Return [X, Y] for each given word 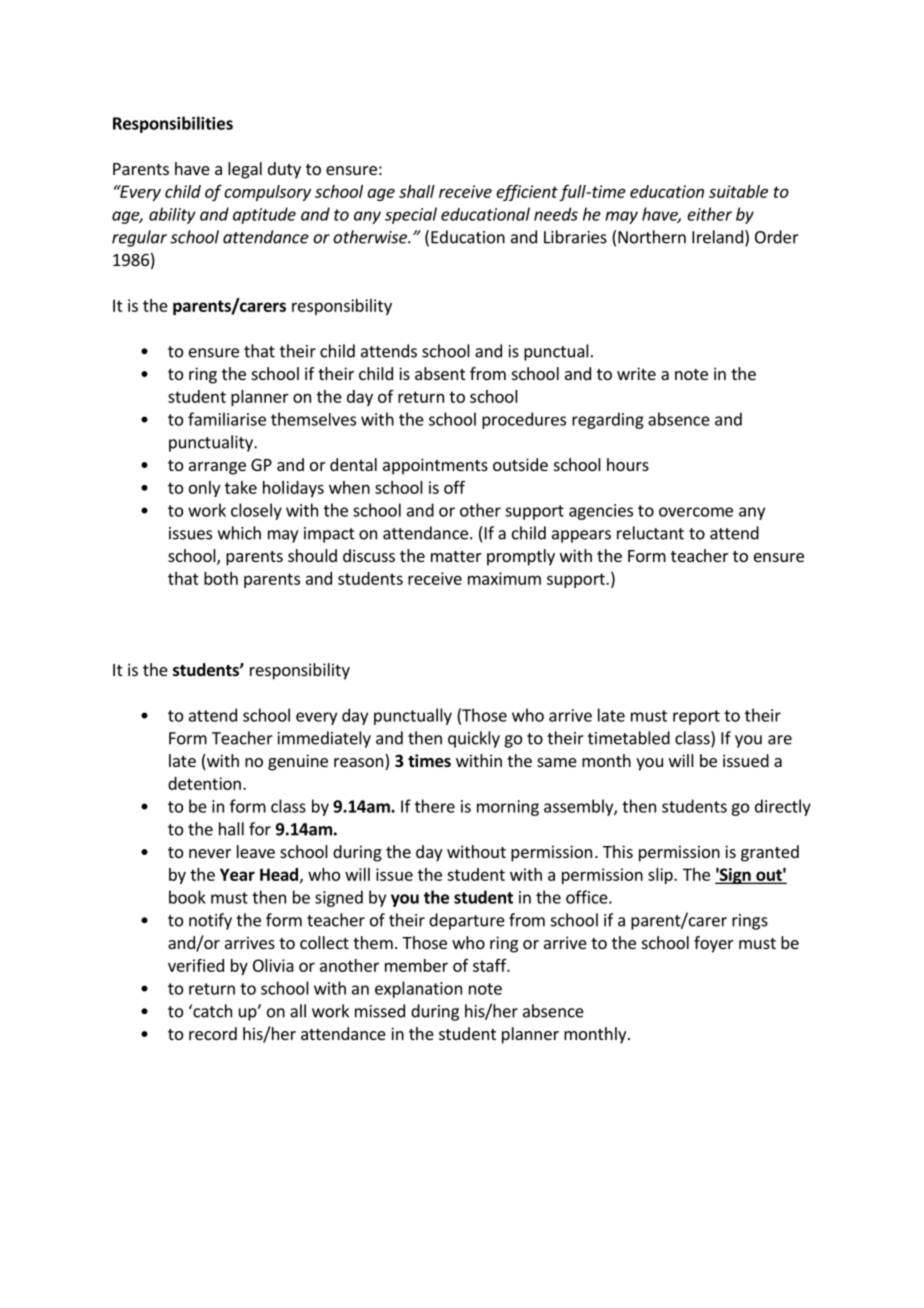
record [213, 1033]
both [221, 578]
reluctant [650, 533]
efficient [527, 193]
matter [456, 556]
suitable [738, 191]
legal [245, 170]
